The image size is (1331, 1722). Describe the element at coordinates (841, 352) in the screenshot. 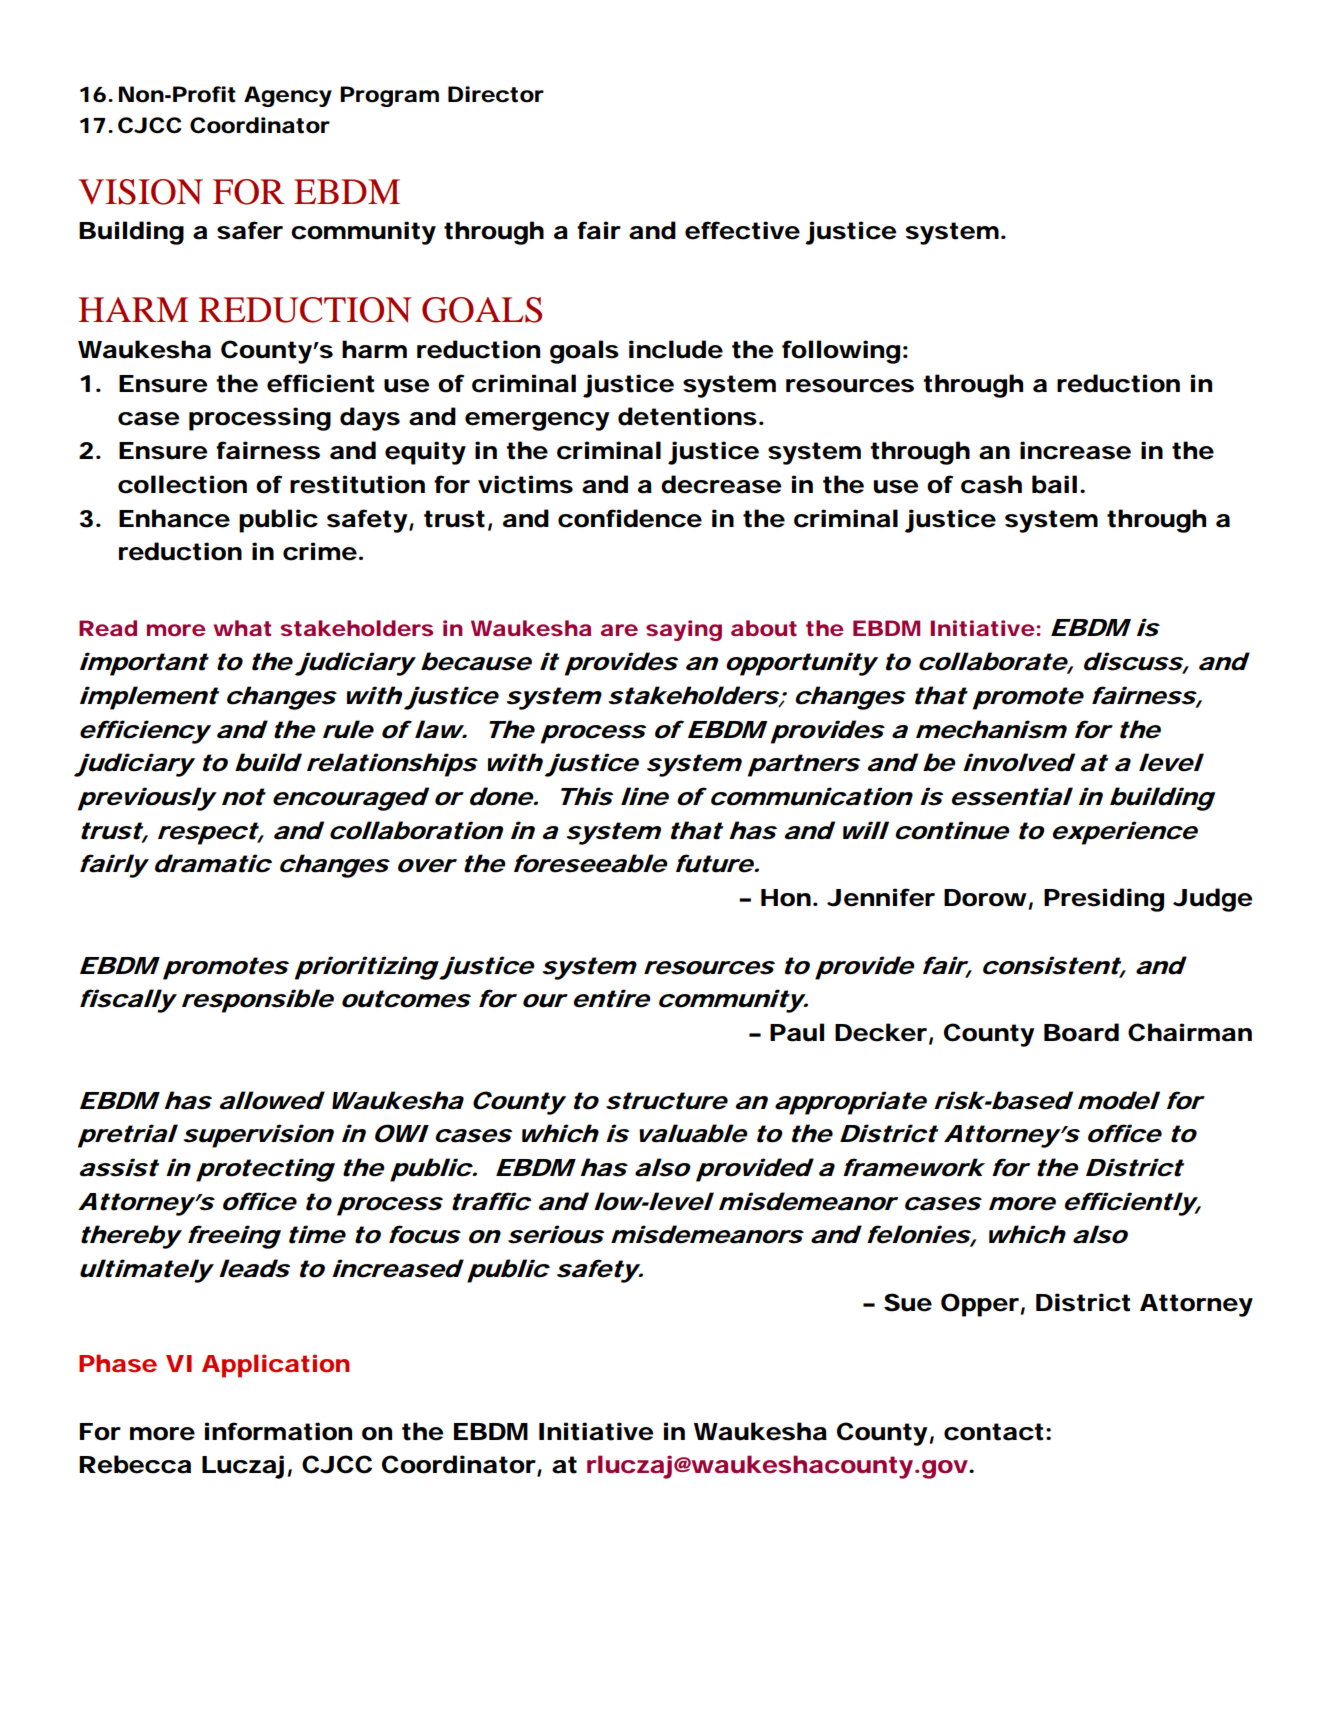

I see `following` at that location.
